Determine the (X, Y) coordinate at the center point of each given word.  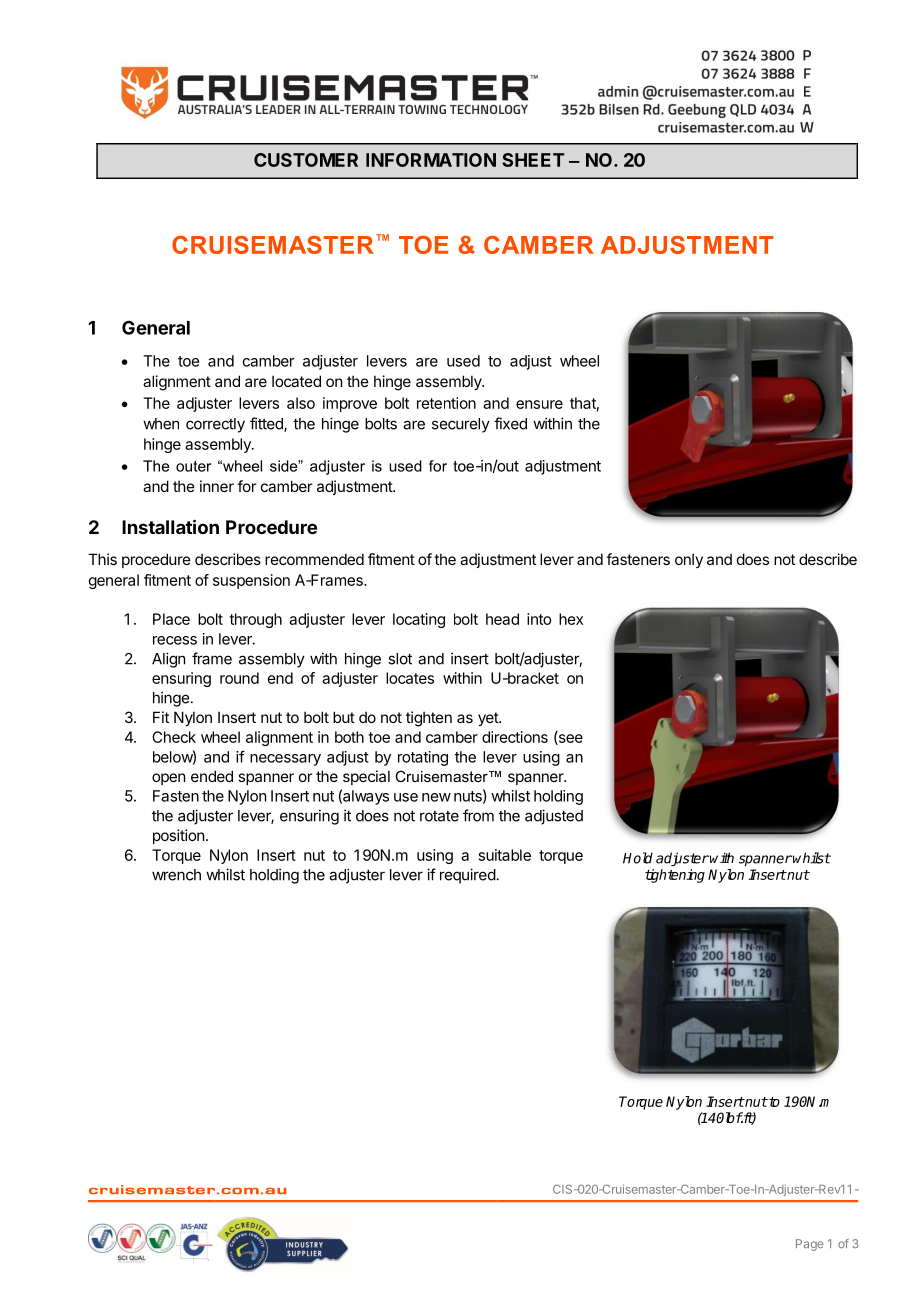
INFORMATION (431, 160)
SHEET (533, 160)
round (239, 678)
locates (410, 678)
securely (461, 425)
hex (571, 619)
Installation (170, 526)
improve (350, 404)
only (689, 560)
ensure (539, 404)
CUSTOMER (306, 160)
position (178, 836)
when (161, 424)
